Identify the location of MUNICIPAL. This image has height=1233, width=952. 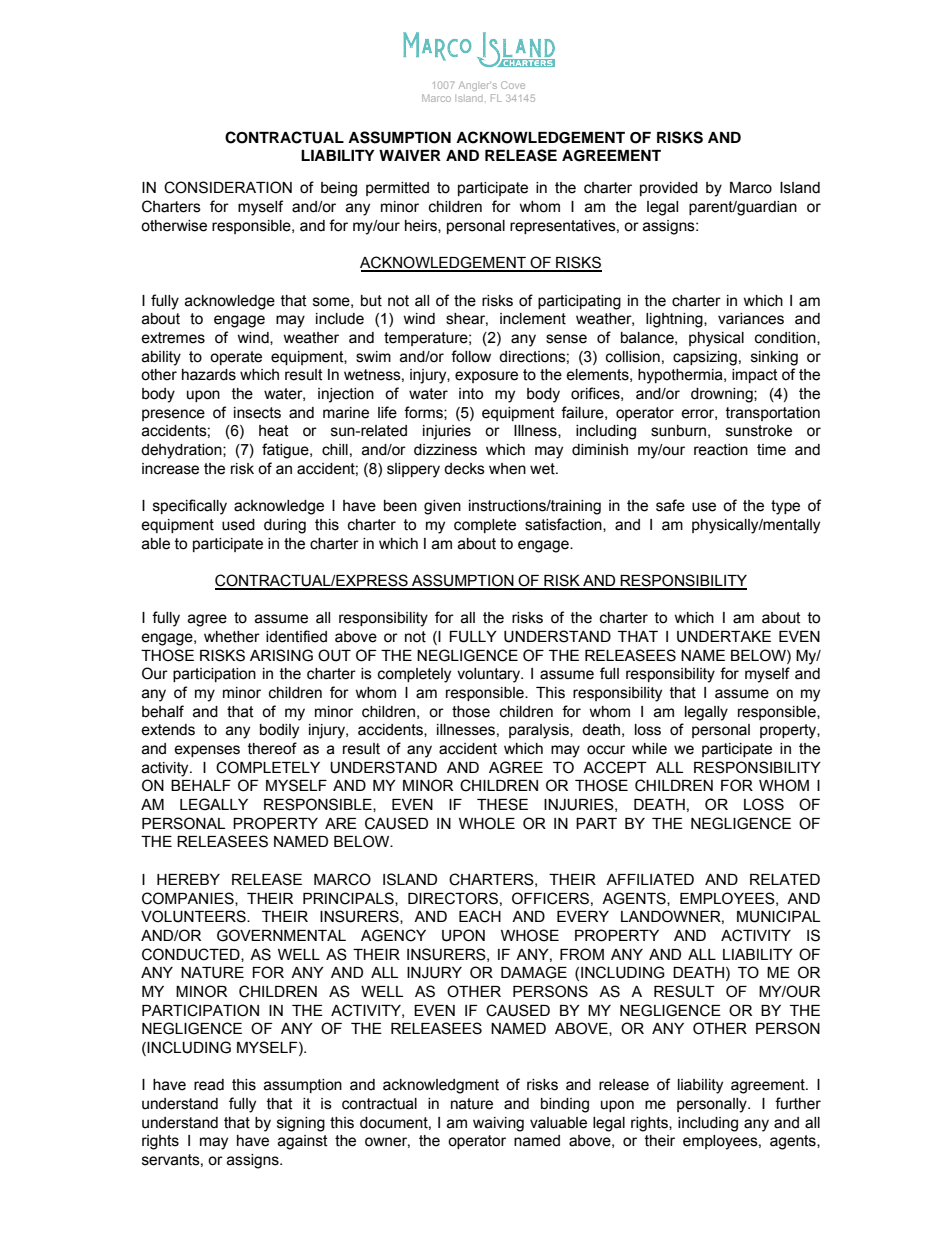
(778, 916).
